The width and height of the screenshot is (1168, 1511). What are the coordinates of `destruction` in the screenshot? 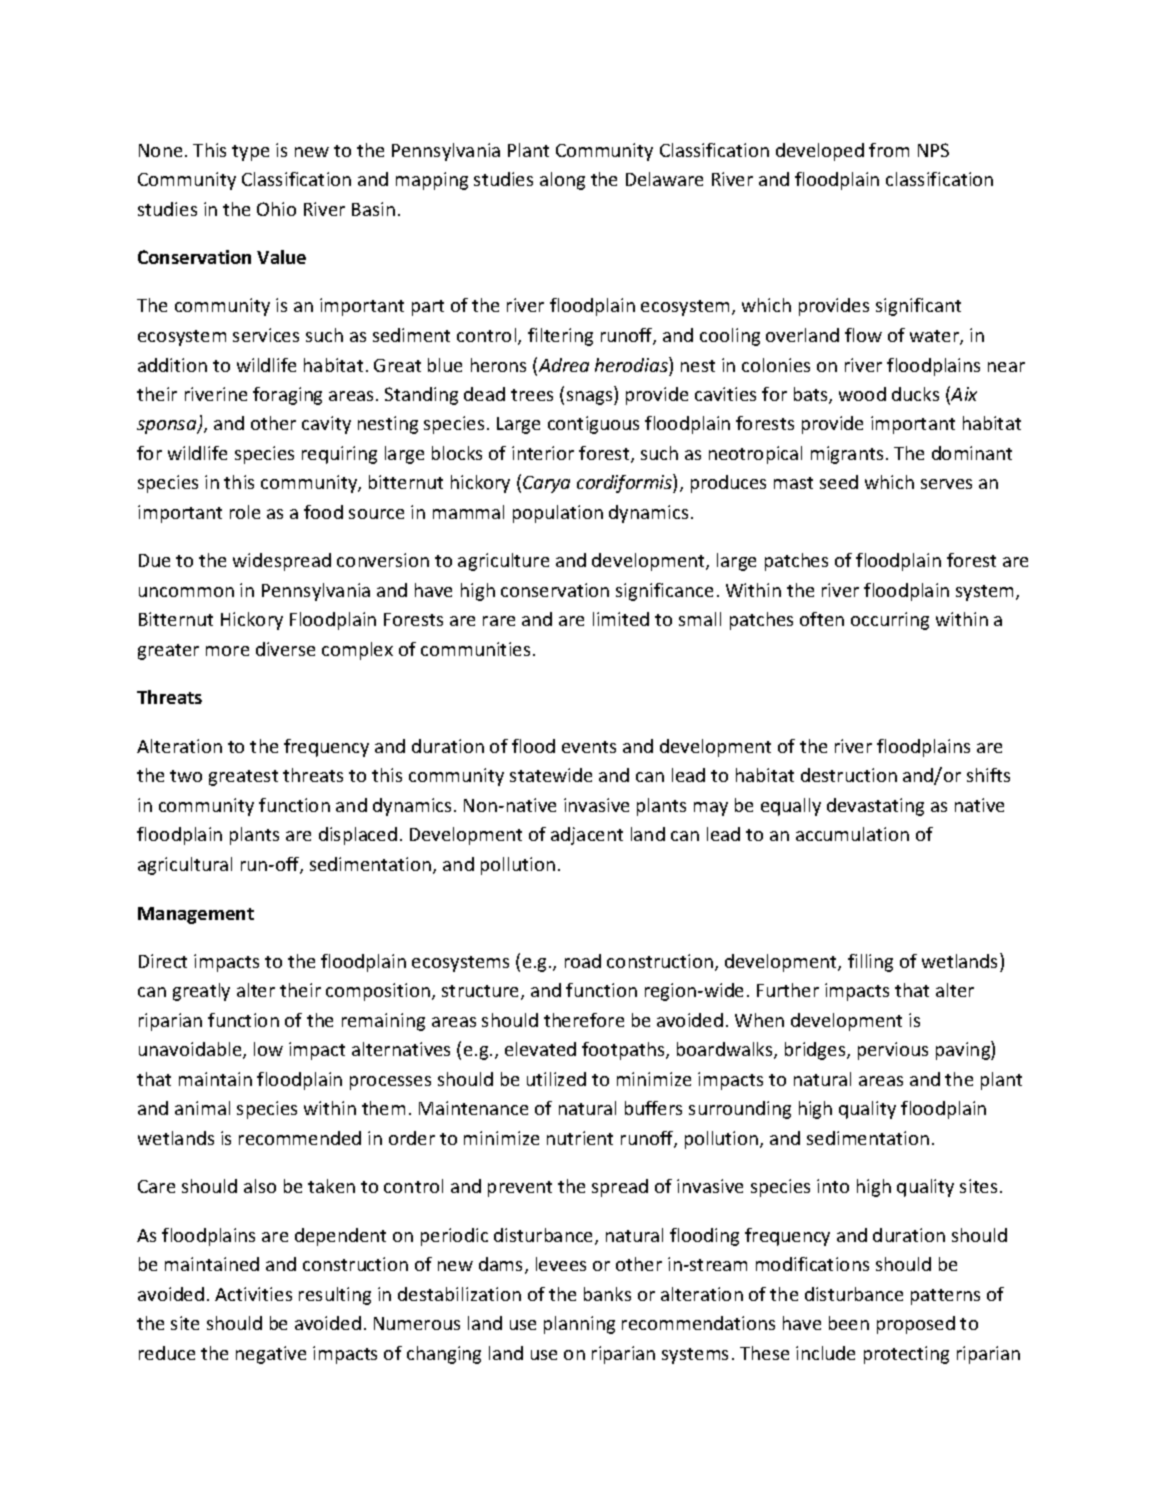 It's located at (849, 775).
